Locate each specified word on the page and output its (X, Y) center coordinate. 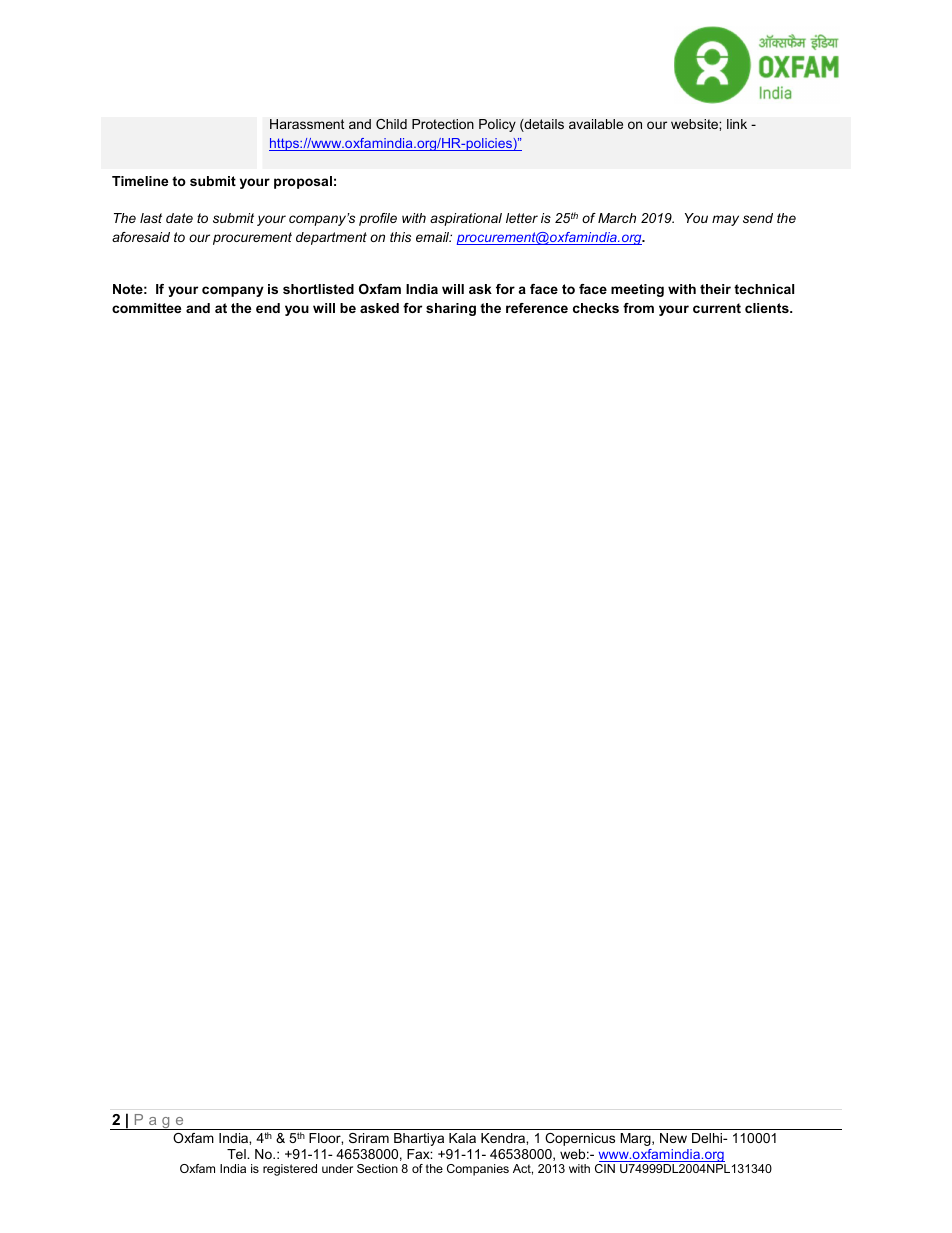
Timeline (140, 181)
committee (146, 308)
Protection (443, 124)
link (737, 124)
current (717, 308)
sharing (451, 309)
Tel (237, 1154)
